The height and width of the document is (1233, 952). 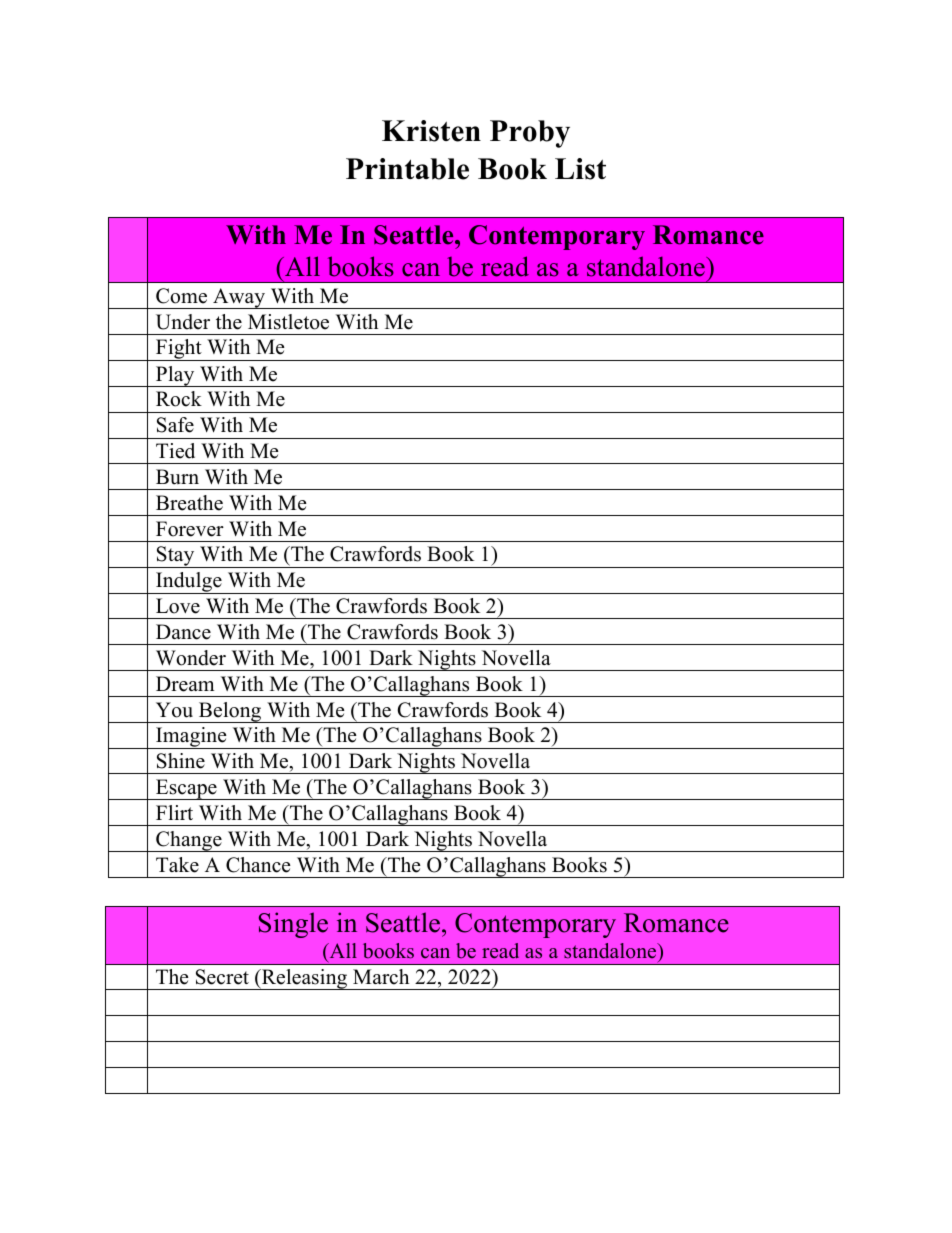 What do you see at coordinates (179, 350) in the document?
I see `Fight` at bounding box center [179, 350].
